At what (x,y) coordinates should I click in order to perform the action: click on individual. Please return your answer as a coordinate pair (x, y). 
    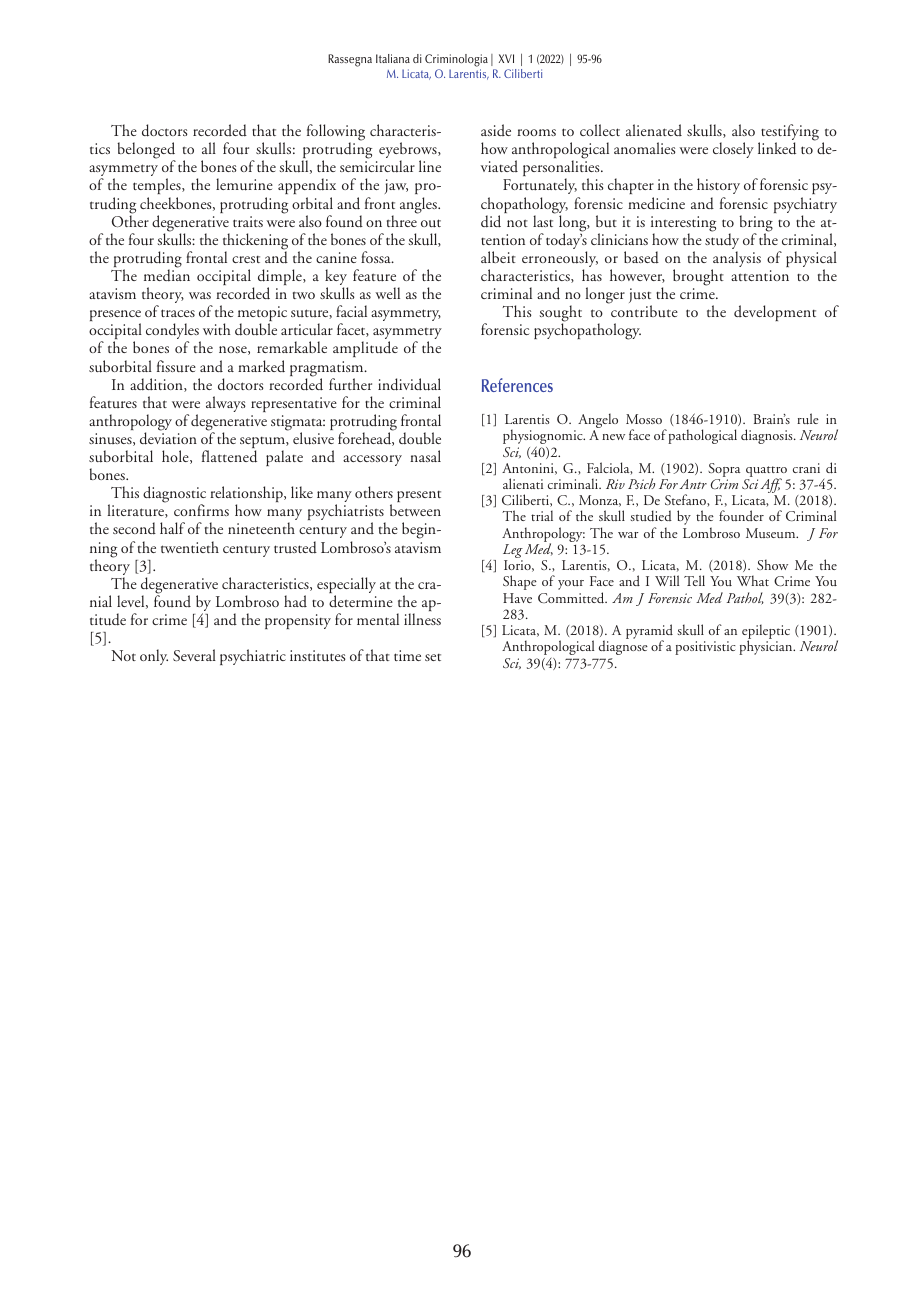
    Looking at the image, I should click on (409, 384).
